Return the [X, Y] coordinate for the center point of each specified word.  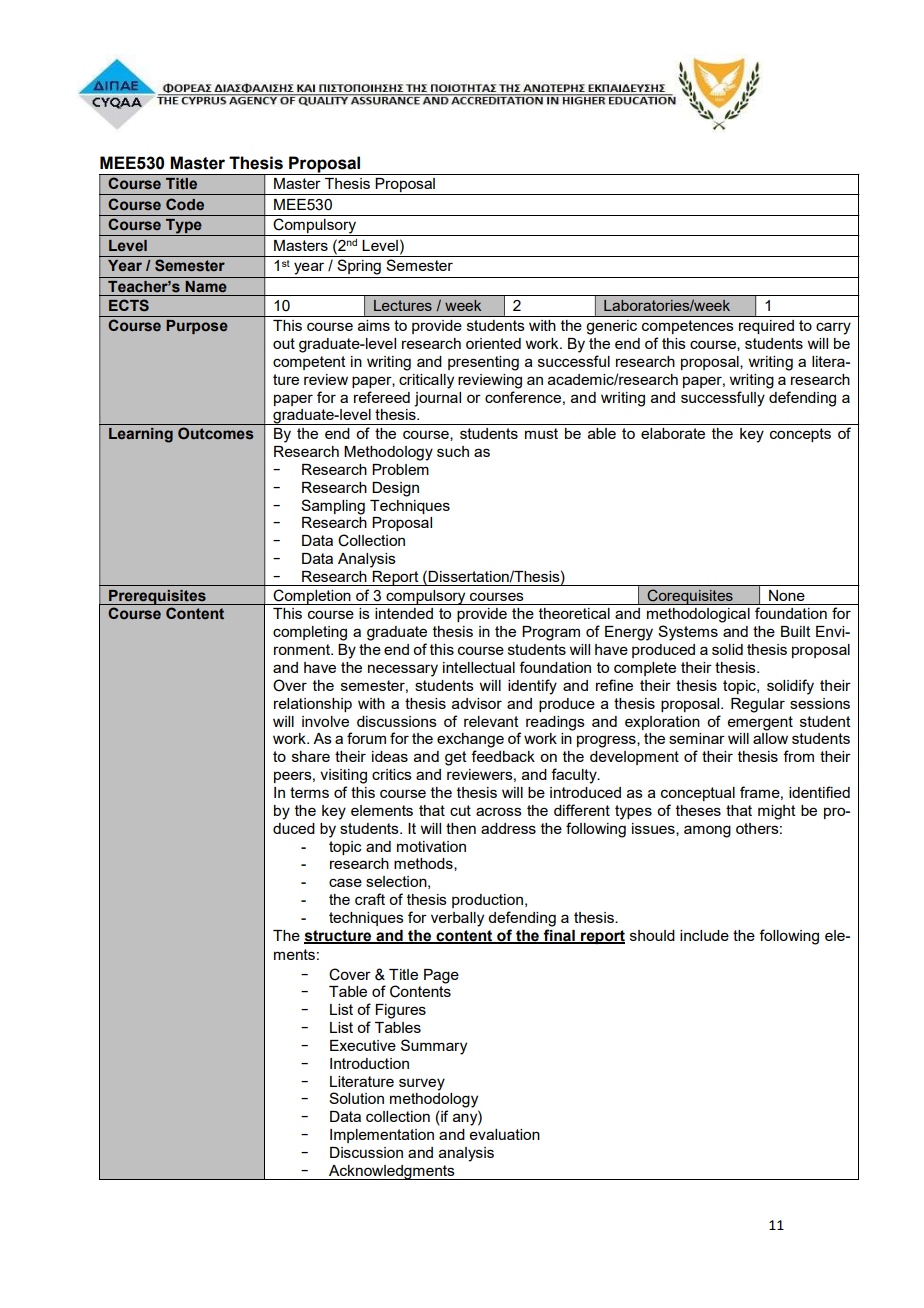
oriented [493, 343]
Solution [356, 1098]
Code [185, 204]
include [704, 935]
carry [833, 328]
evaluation [505, 1134]
